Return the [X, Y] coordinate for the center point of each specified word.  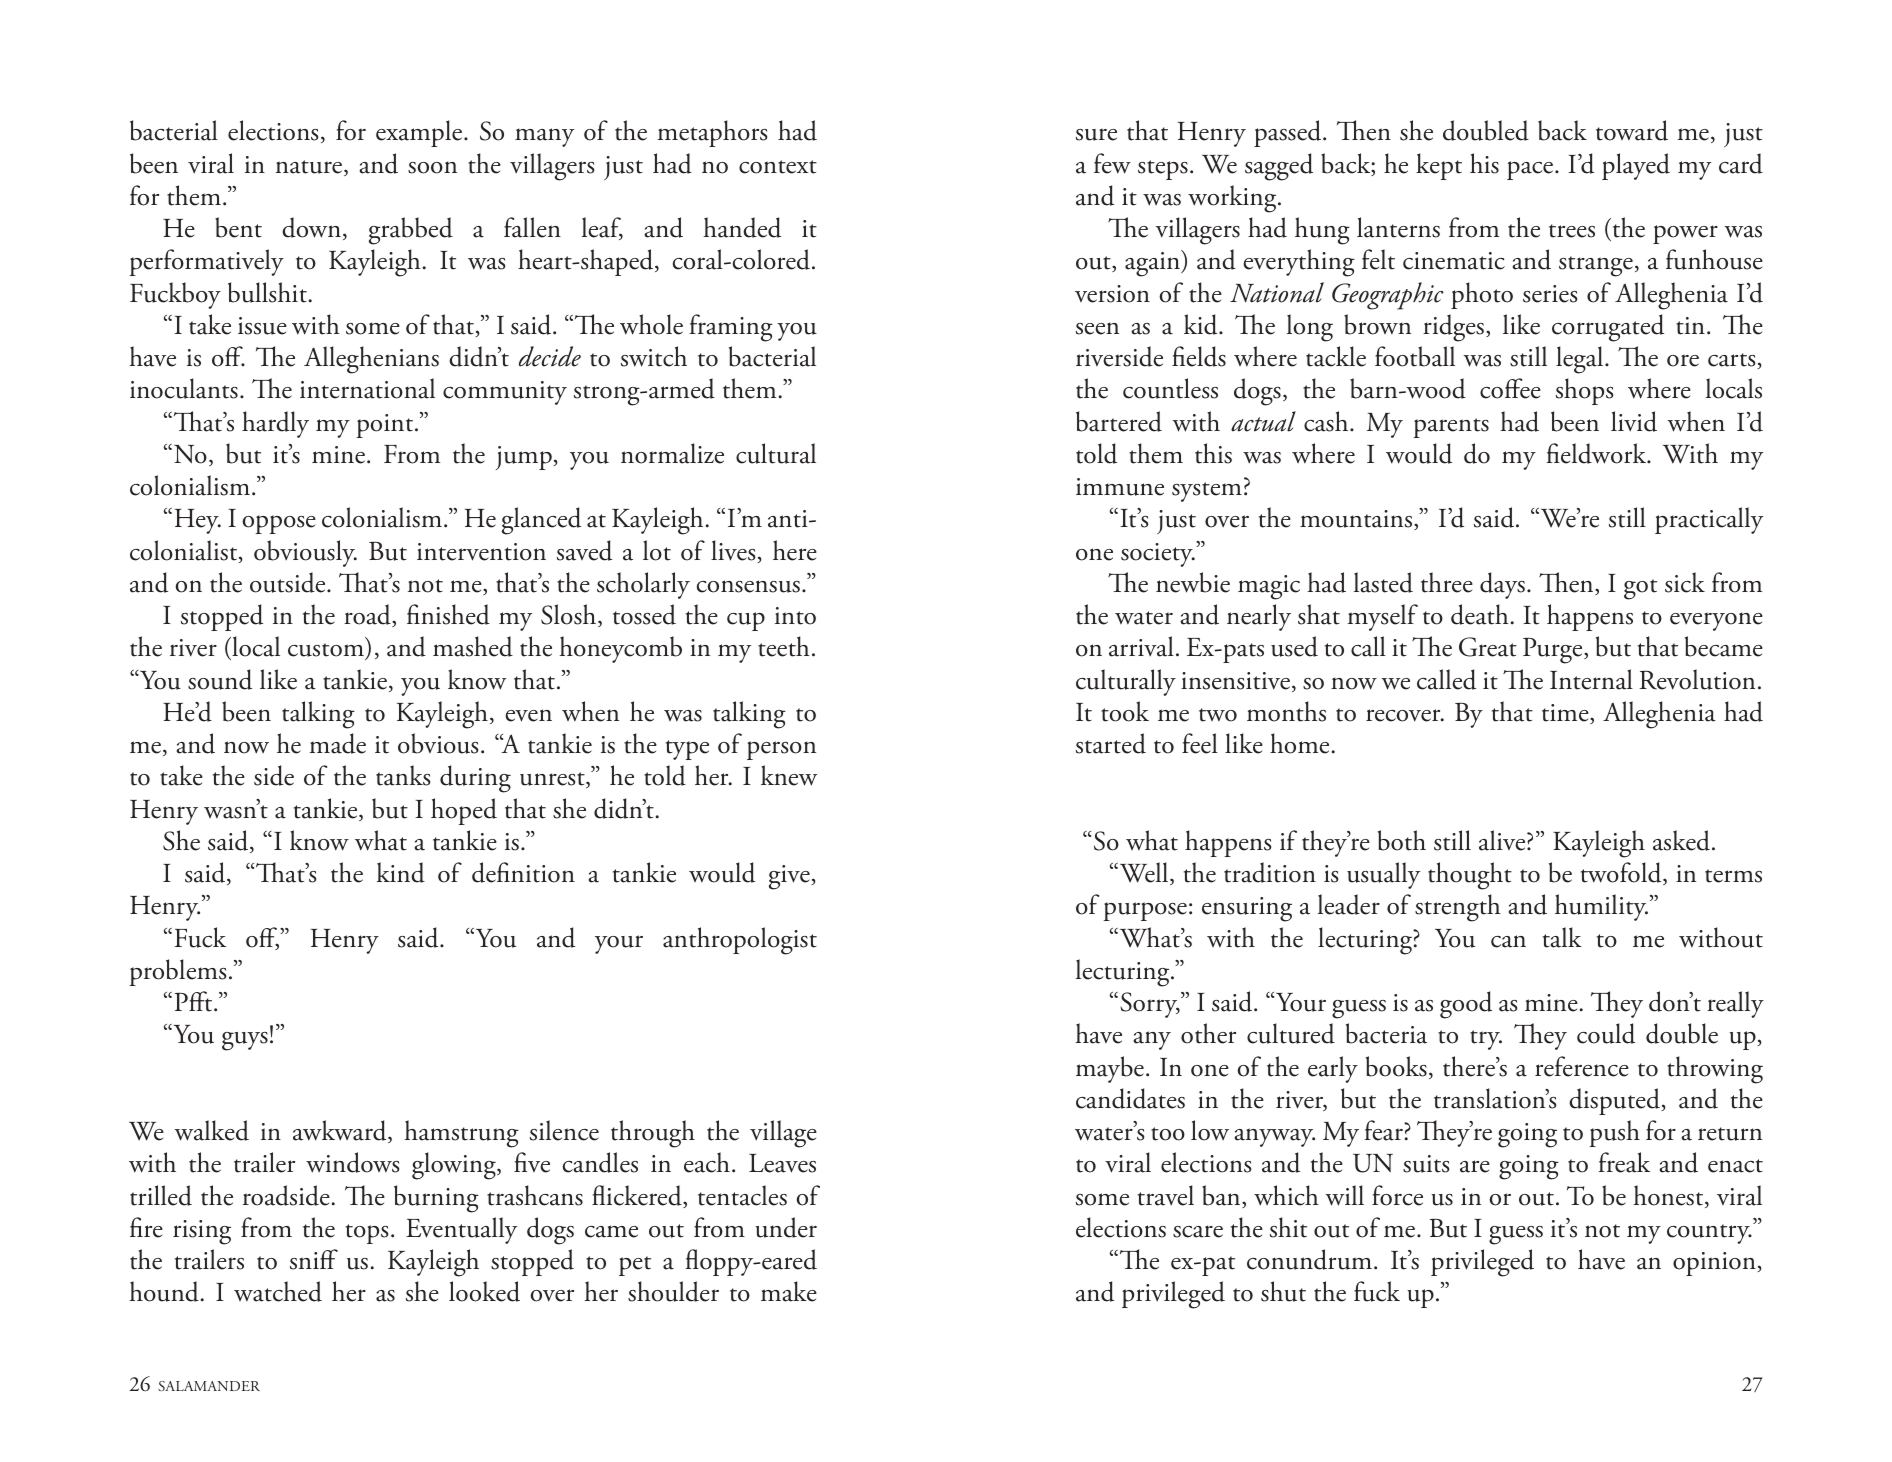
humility [1601, 907]
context [778, 167]
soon [432, 167]
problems [178, 972]
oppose [279, 524]
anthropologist [740, 941]
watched [278, 1291]
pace [1531, 170]
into [795, 616]
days [1502, 585]
